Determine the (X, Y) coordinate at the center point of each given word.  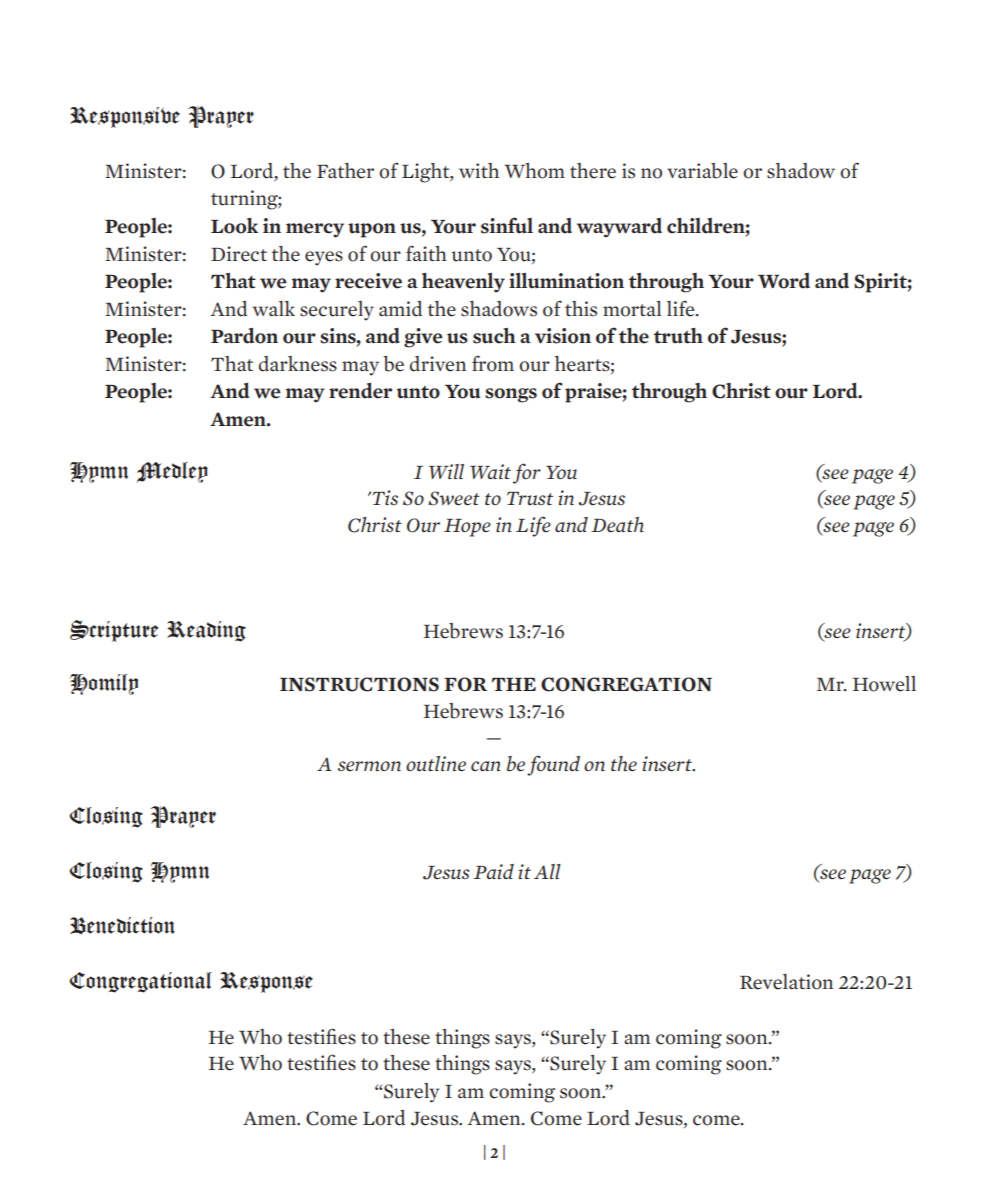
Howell (884, 684)
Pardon (244, 336)
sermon (369, 766)
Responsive (125, 117)
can (486, 766)
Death (617, 524)
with (479, 170)
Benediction (122, 926)
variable (702, 171)
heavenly (463, 283)
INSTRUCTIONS (359, 684)
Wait (490, 471)
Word (784, 281)
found (553, 765)
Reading (206, 631)
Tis (384, 497)
